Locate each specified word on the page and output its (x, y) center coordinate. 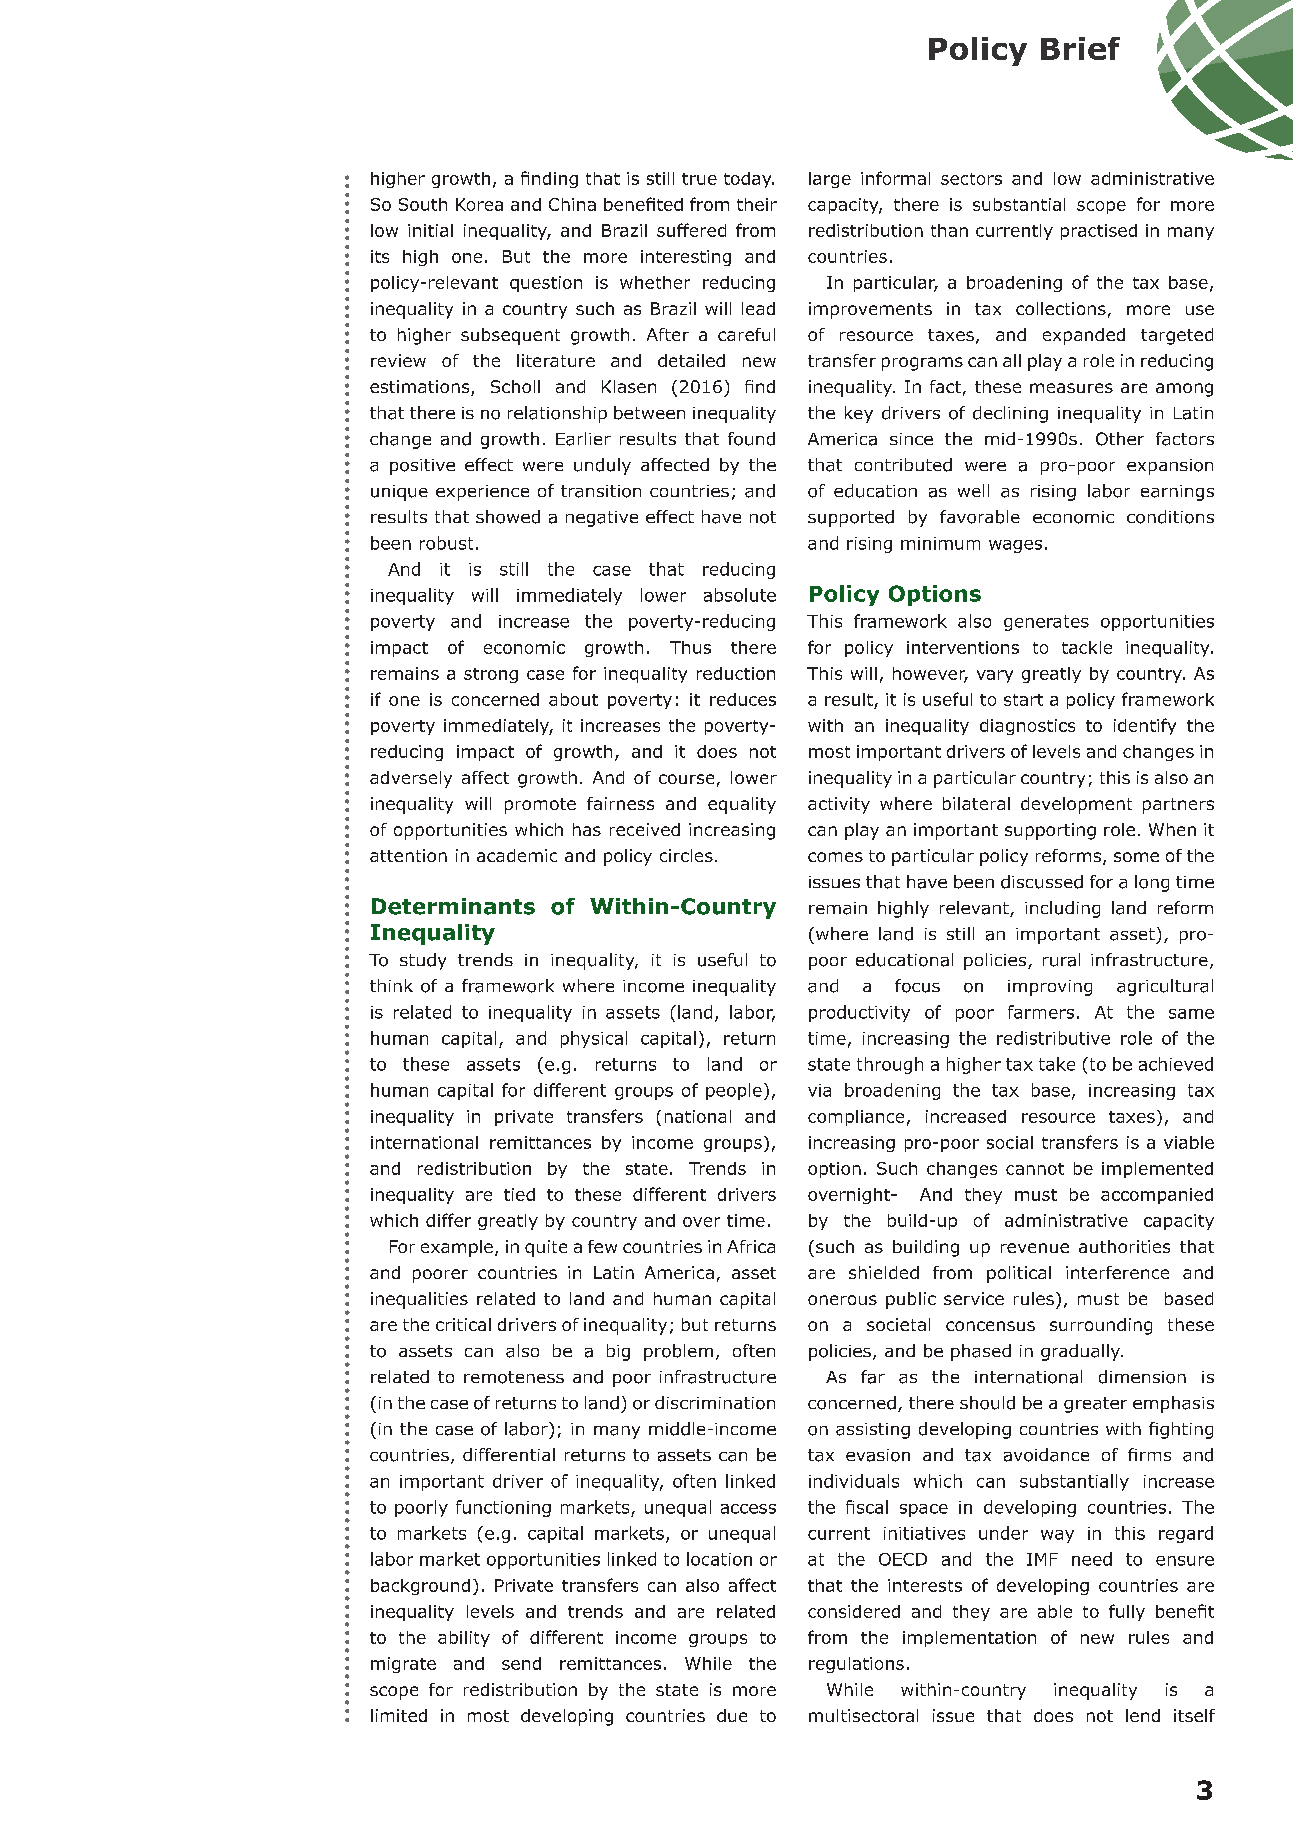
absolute (740, 595)
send (521, 1663)
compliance (856, 1118)
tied (519, 1194)
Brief (1080, 48)
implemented (1157, 1170)
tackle (1087, 647)
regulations (856, 1665)
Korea (479, 204)
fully (1127, 1612)
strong (491, 675)
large (830, 180)
